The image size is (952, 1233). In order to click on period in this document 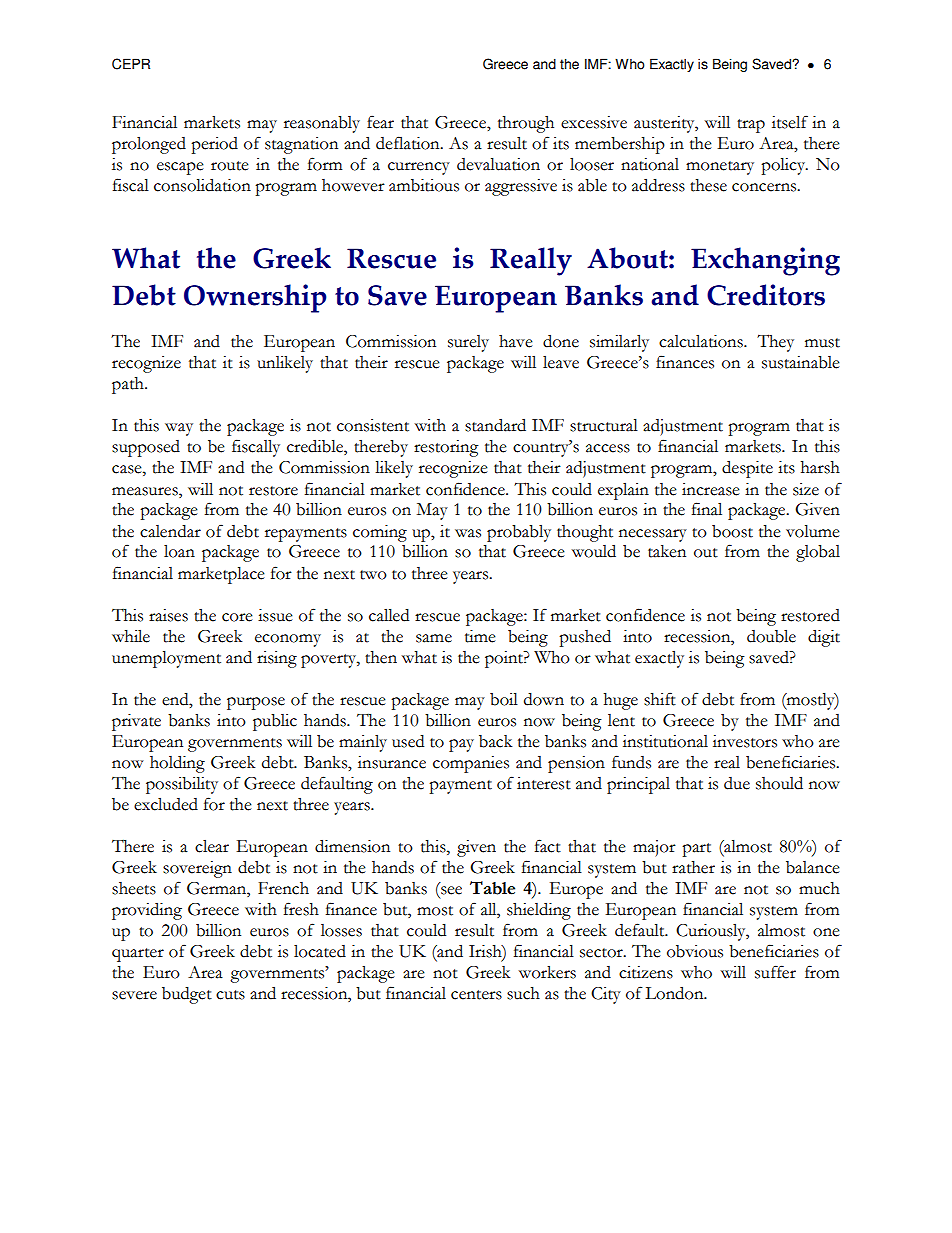, I will do `click(214, 145)`.
